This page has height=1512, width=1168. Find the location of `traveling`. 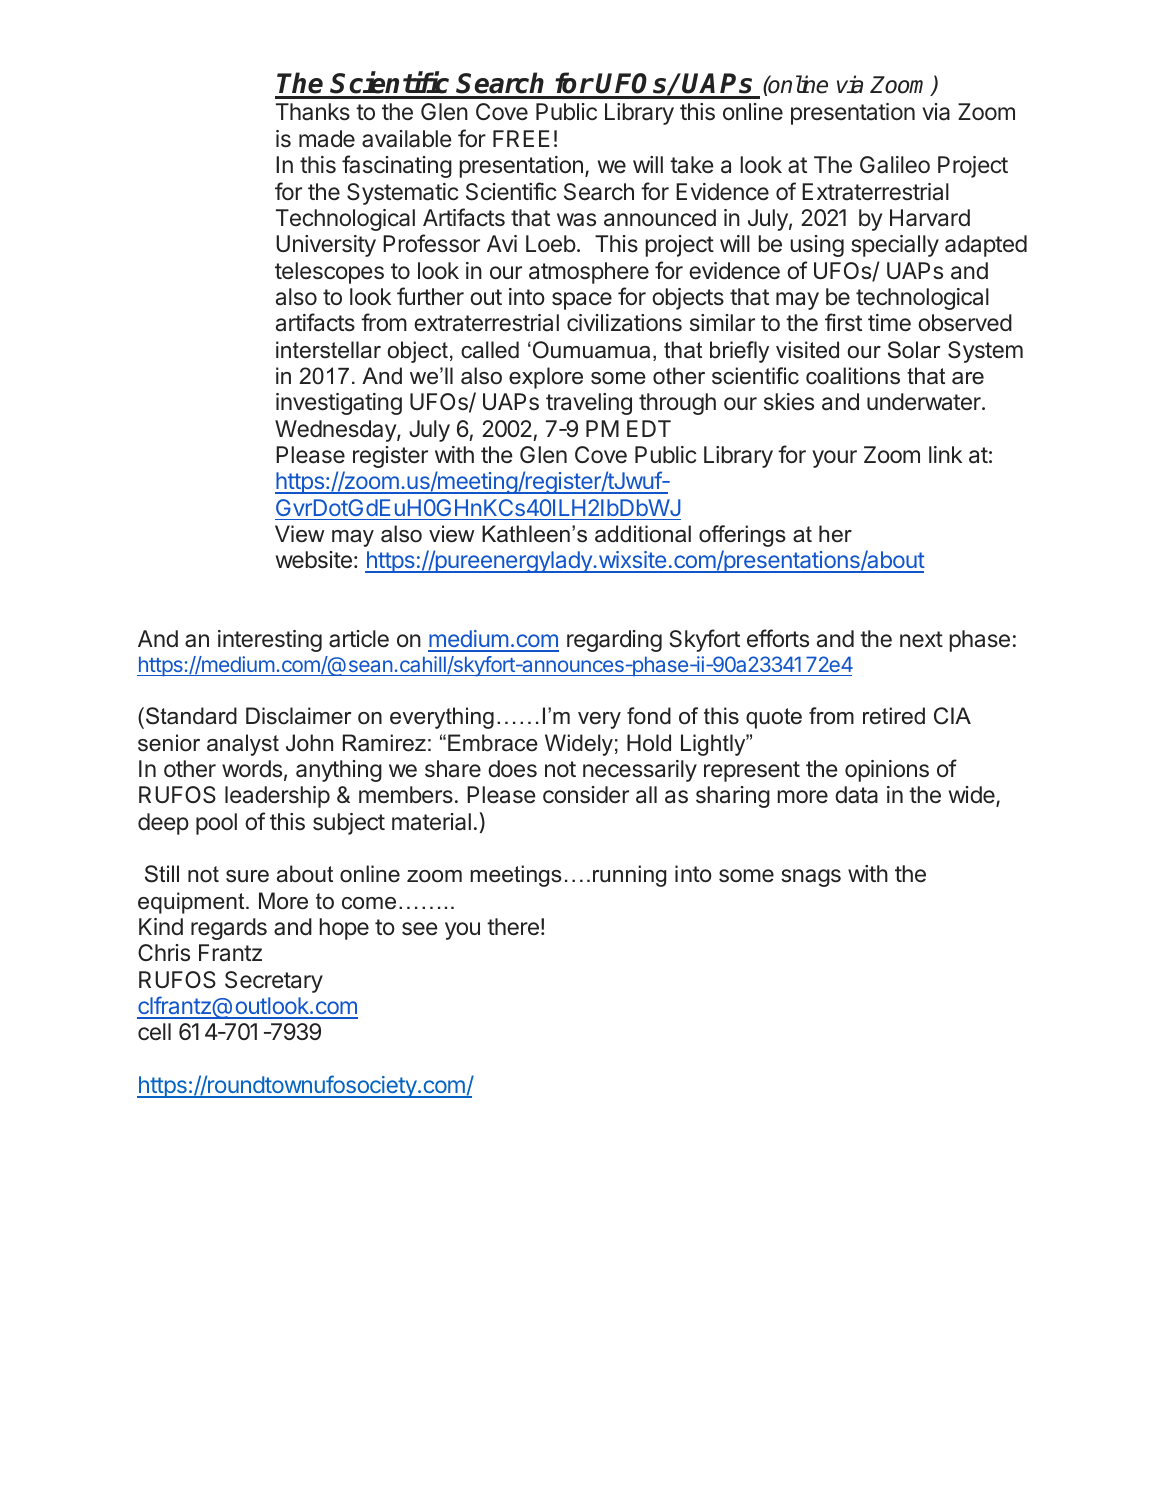

traveling is located at coordinates (589, 404).
